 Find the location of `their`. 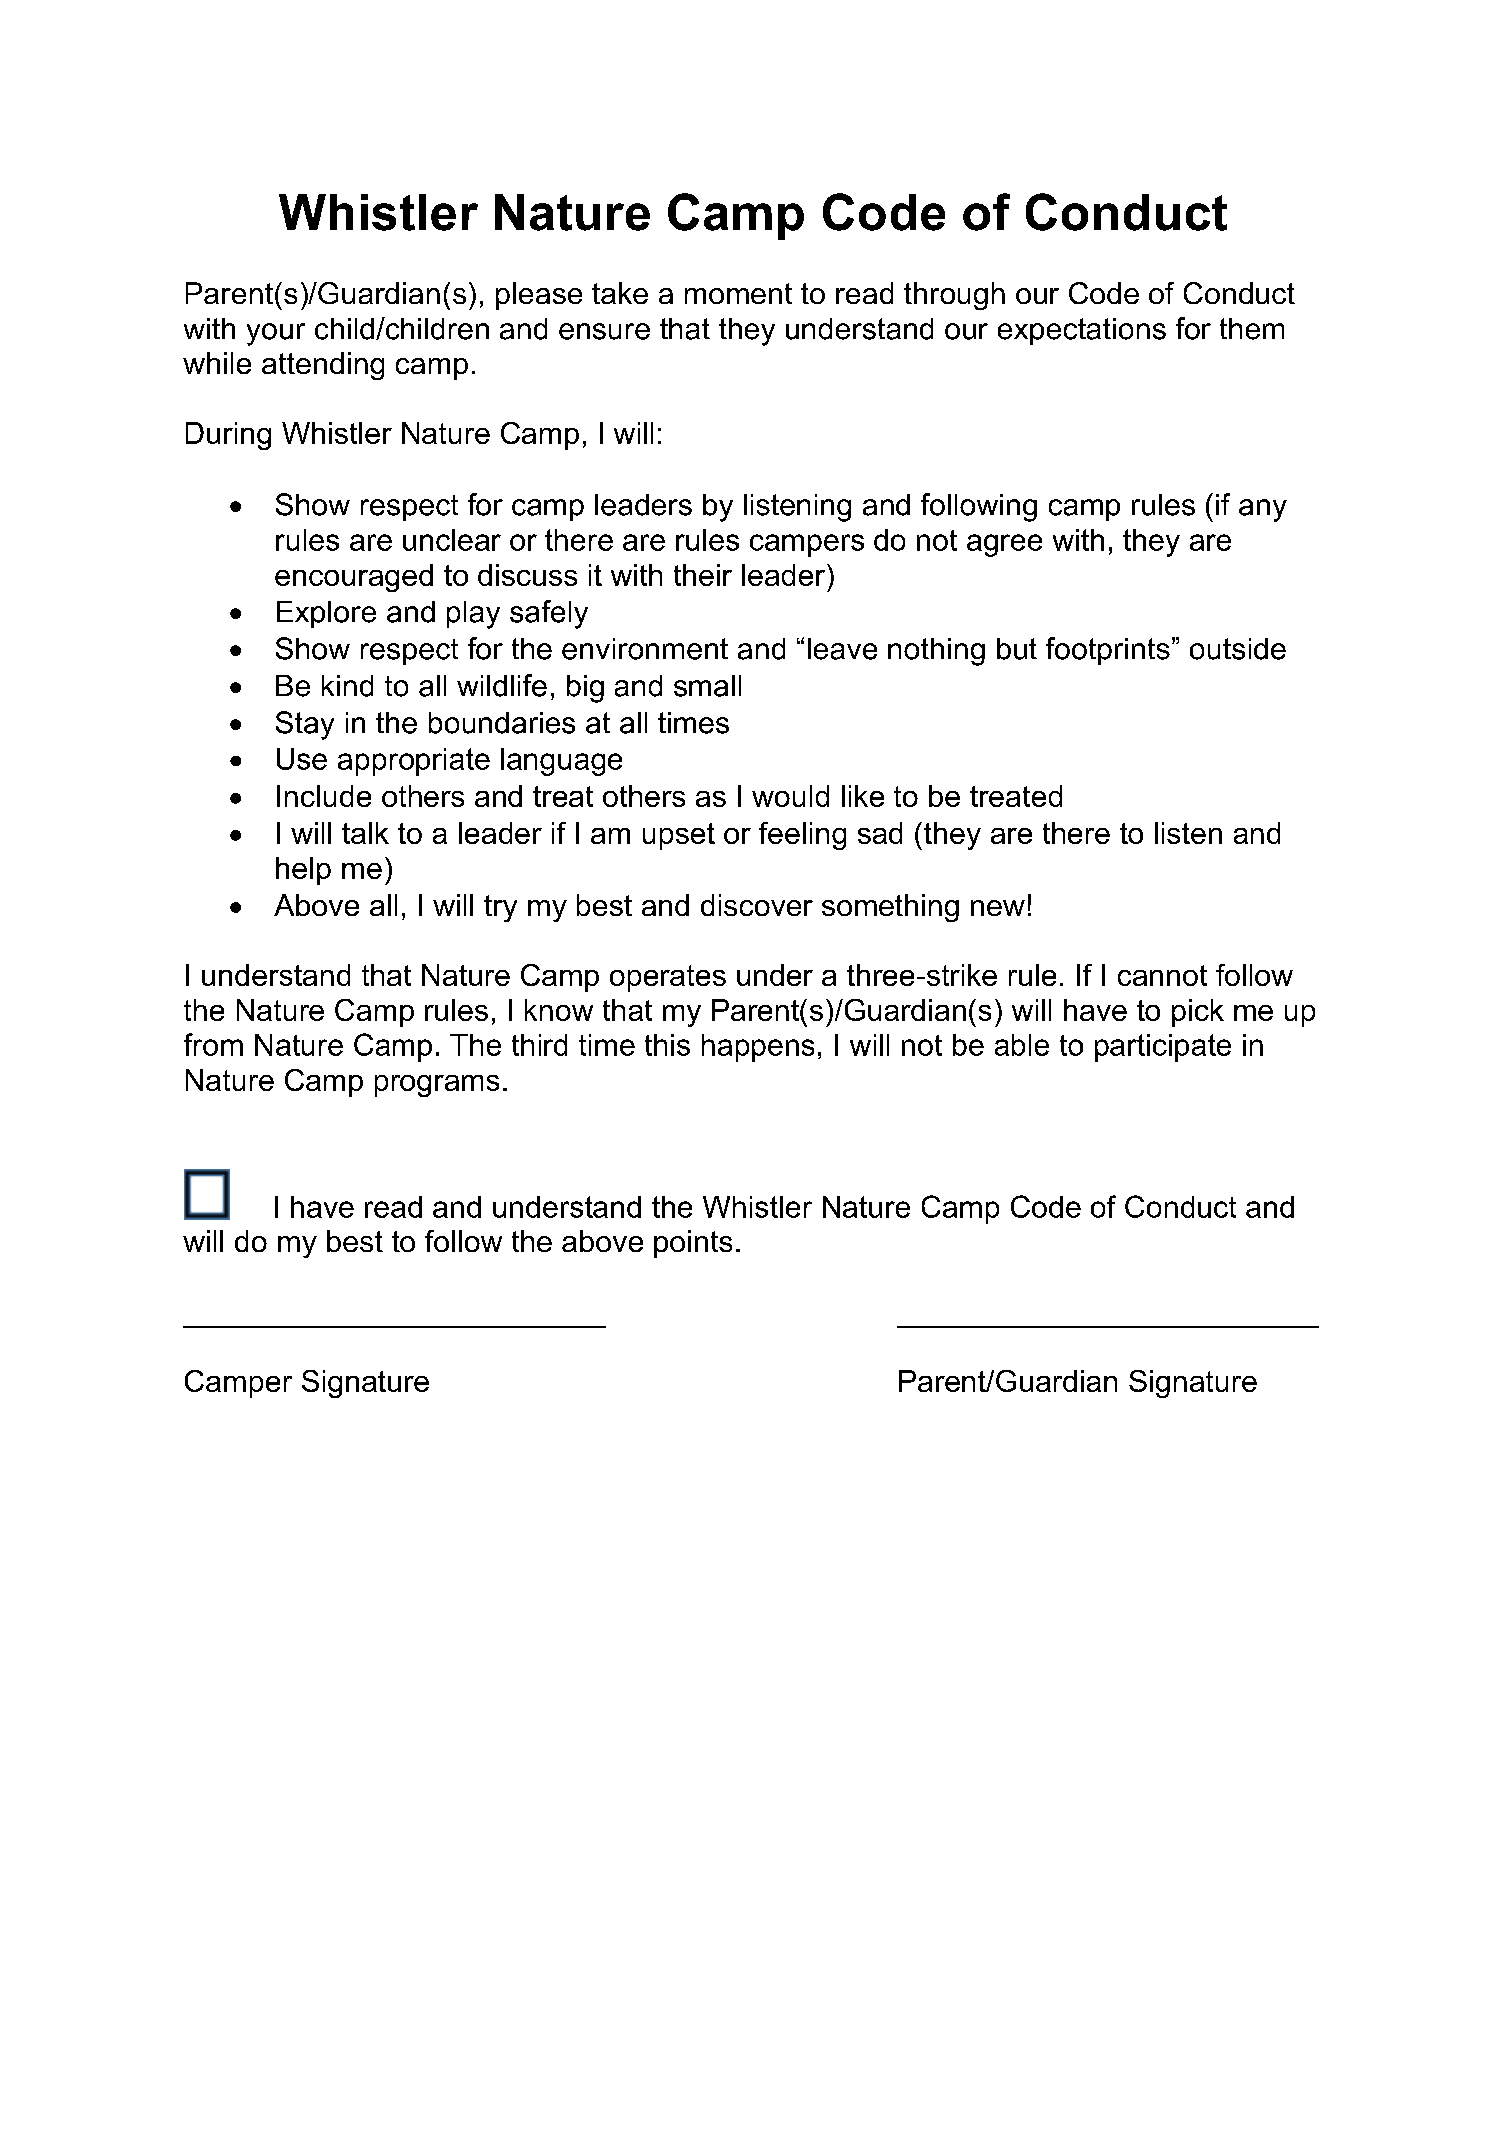

their is located at coordinates (703, 575).
